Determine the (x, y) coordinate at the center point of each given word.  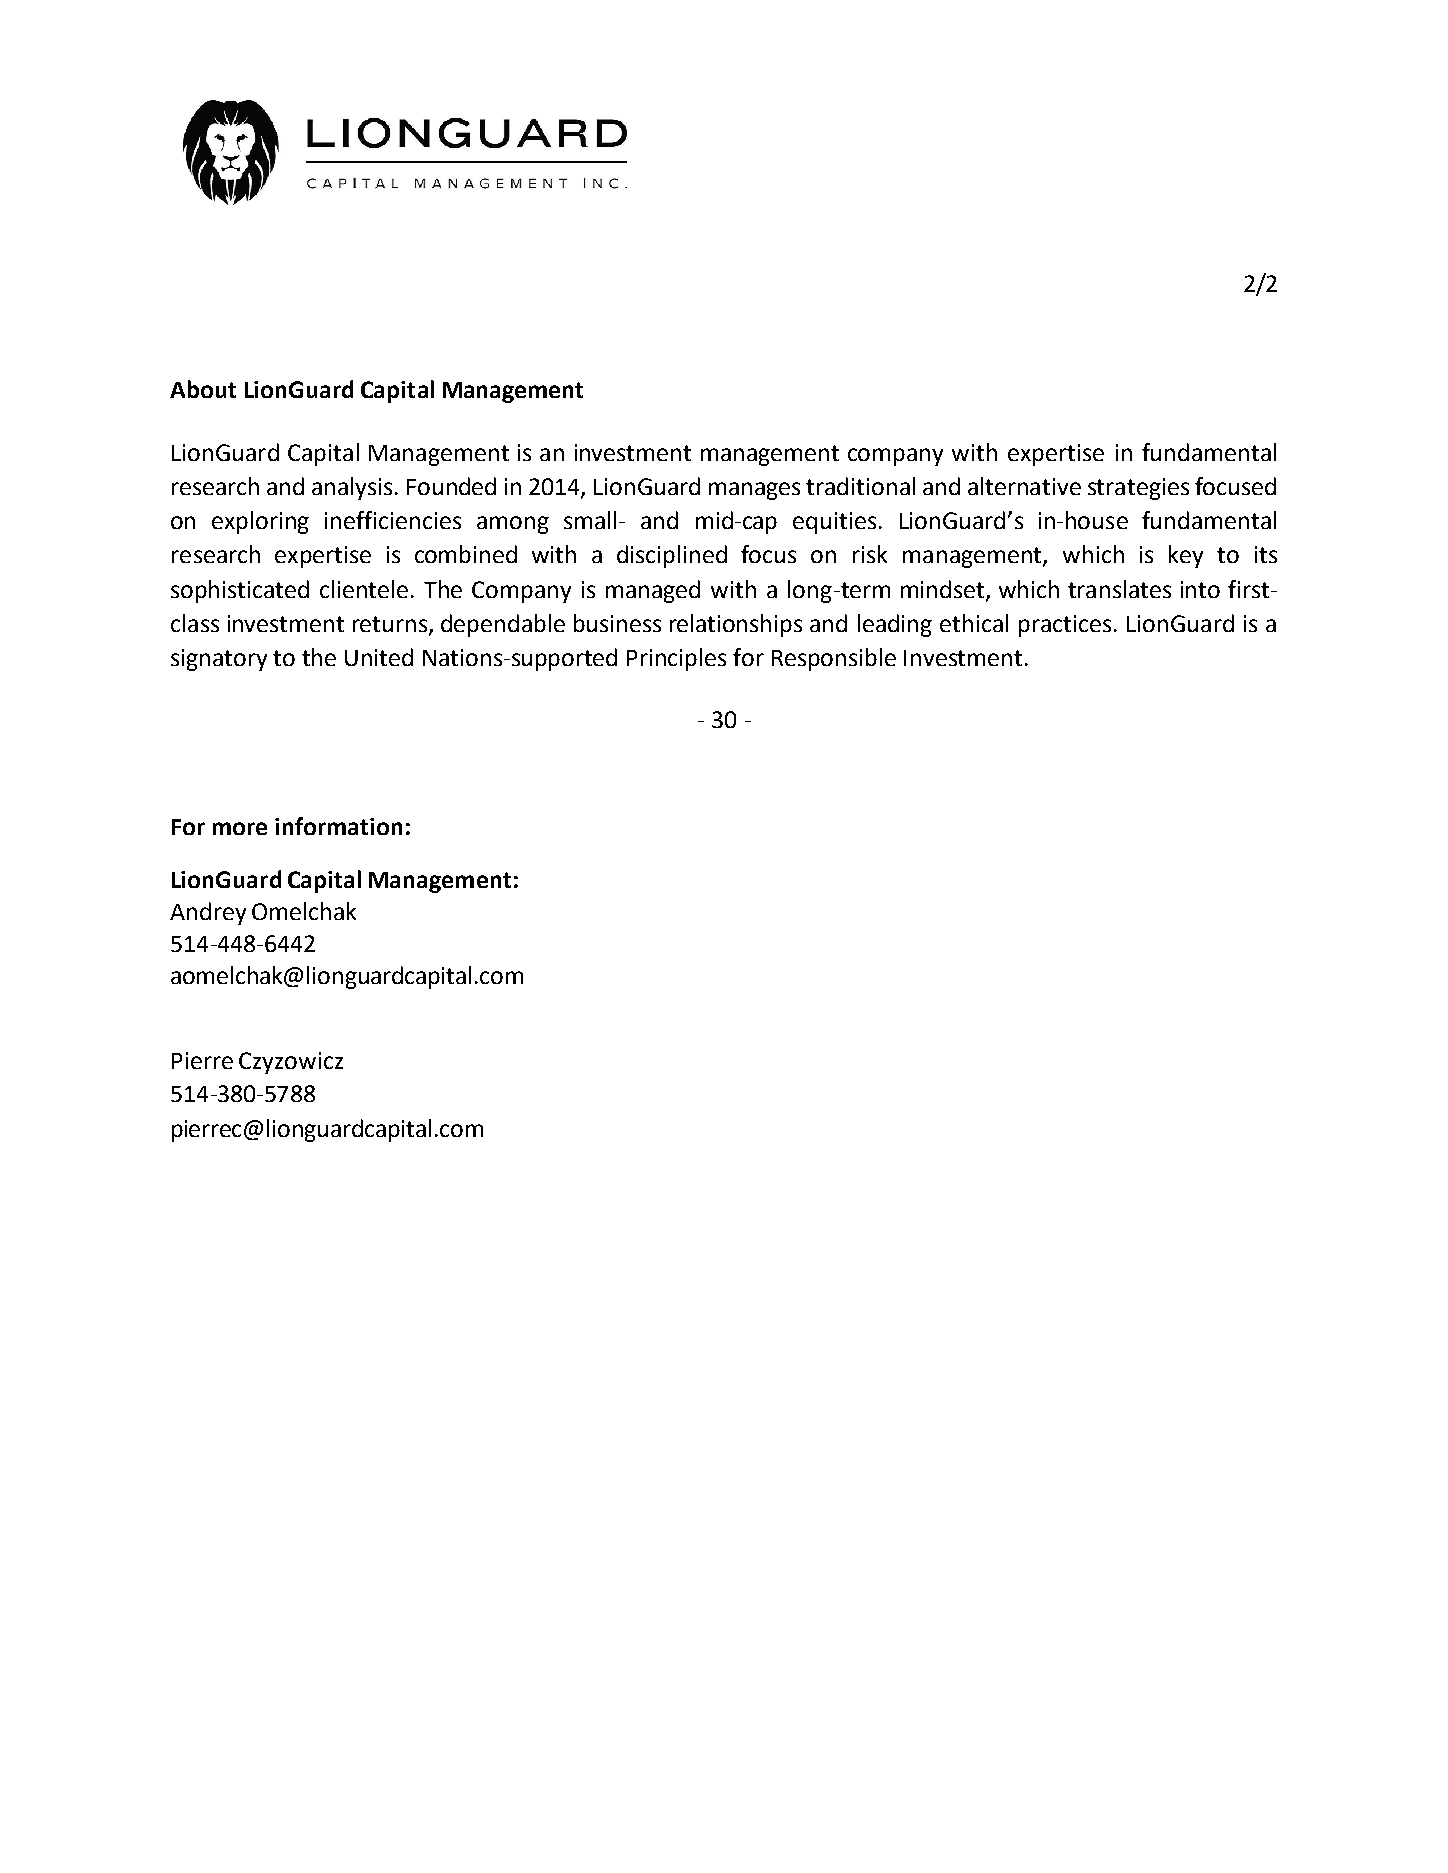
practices (1065, 626)
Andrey (208, 913)
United (379, 657)
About (203, 389)
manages (754, 491)
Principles (676, 659)
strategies (1138, 489)
